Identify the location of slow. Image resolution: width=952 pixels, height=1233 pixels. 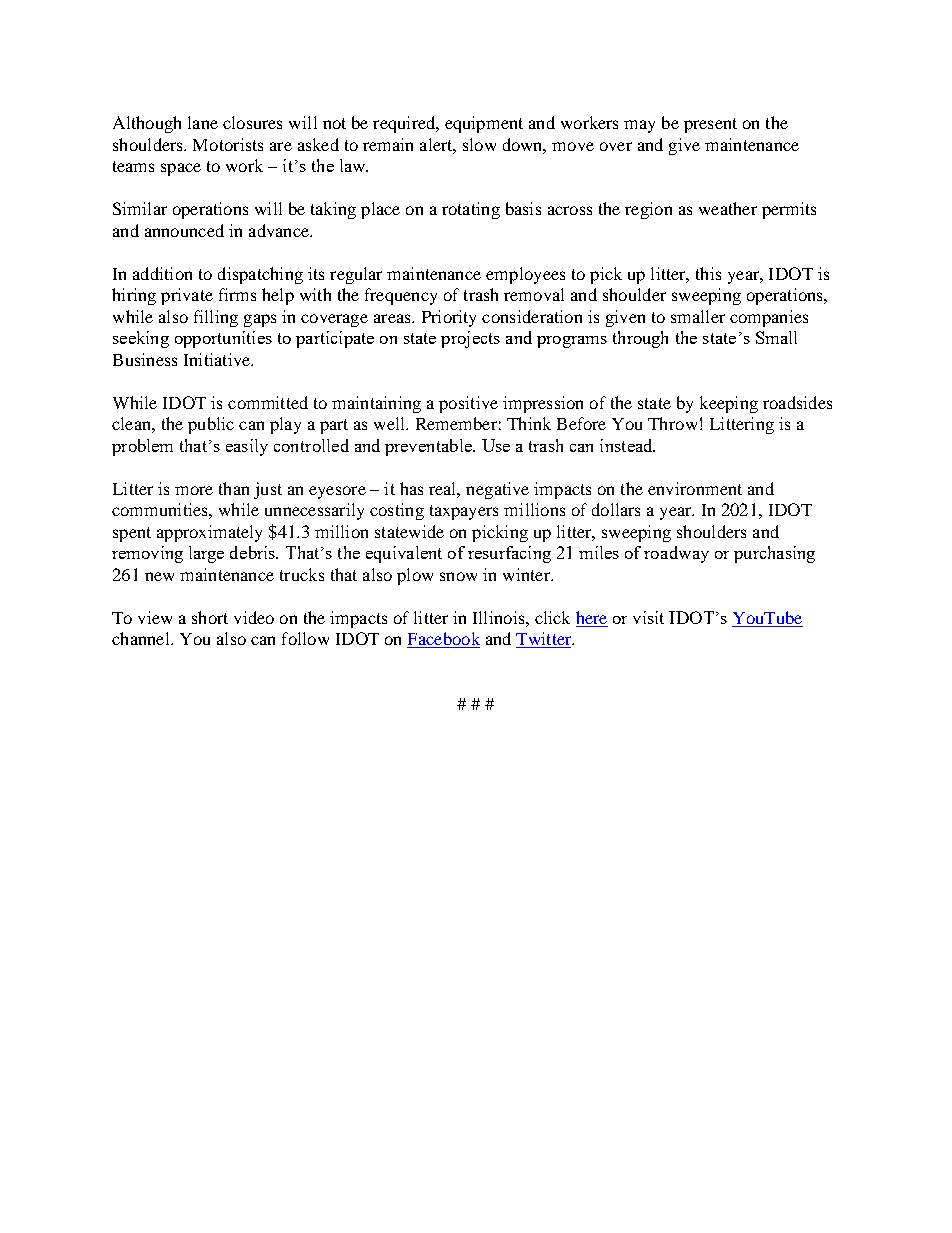
(479, 144).
